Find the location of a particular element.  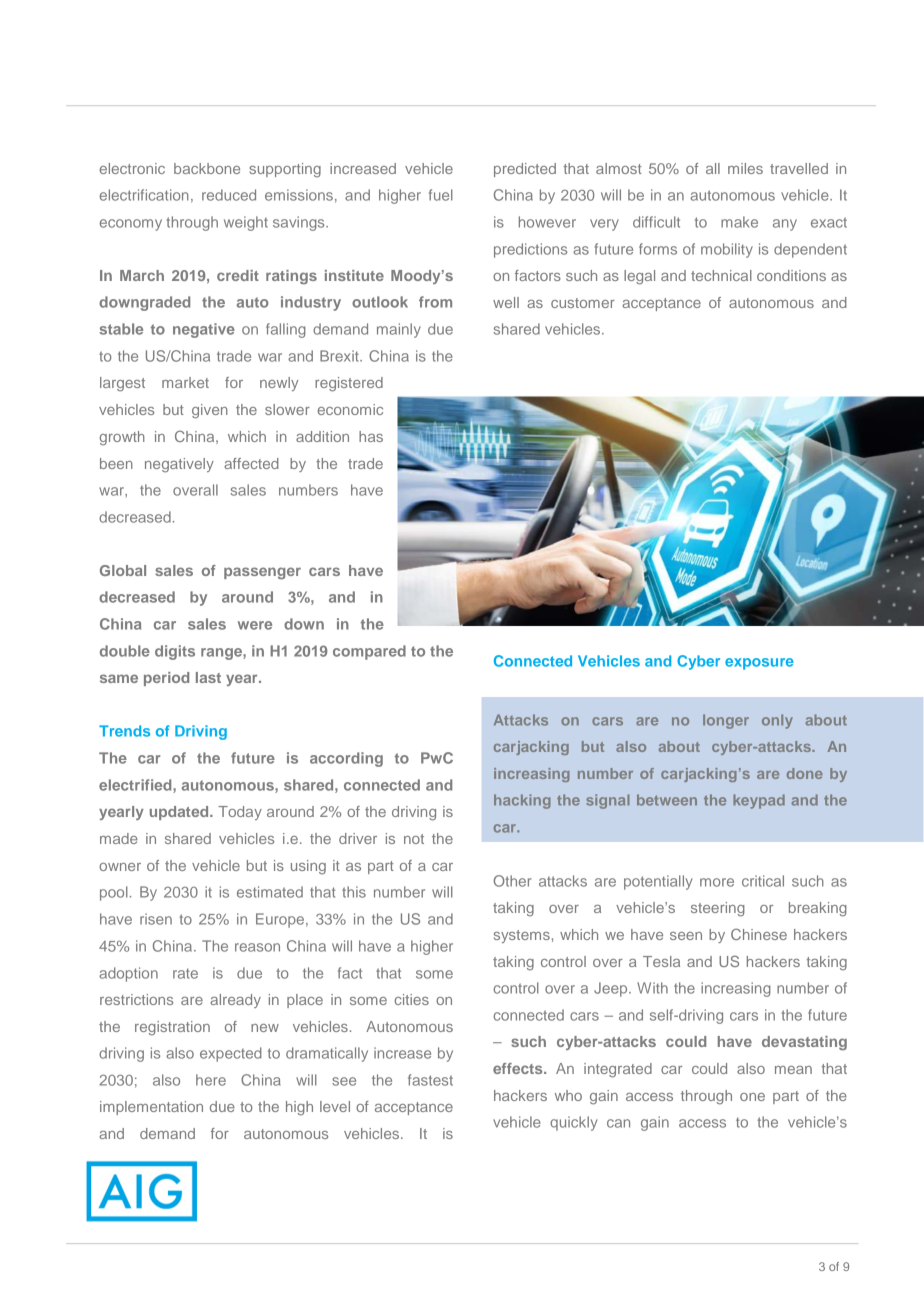

passenger is located at coordinates (262, 573).
